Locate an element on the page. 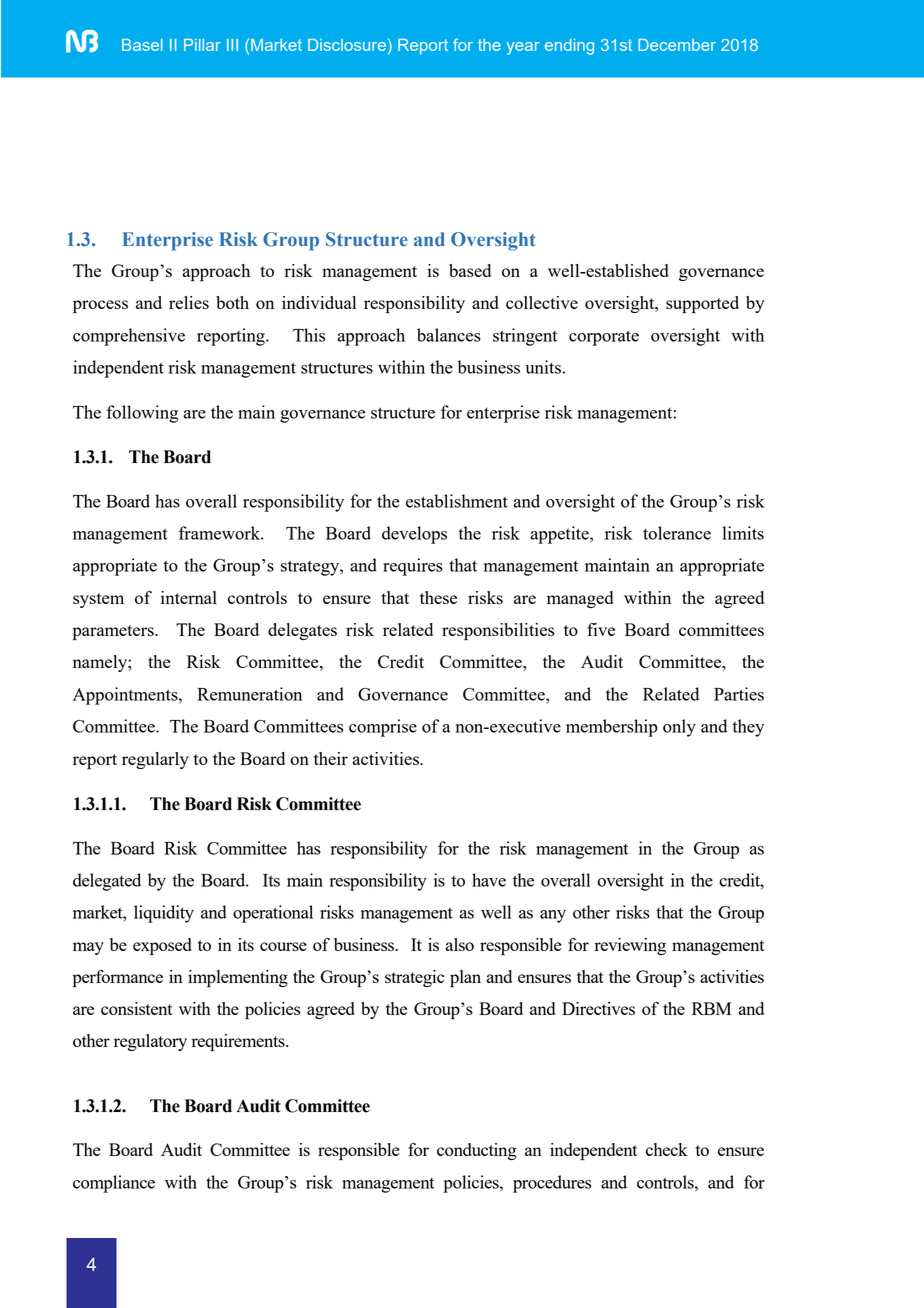 Image resolution: width=924 pixels, height=1308 pixels. regularly is located at coordinates (155, 760).
